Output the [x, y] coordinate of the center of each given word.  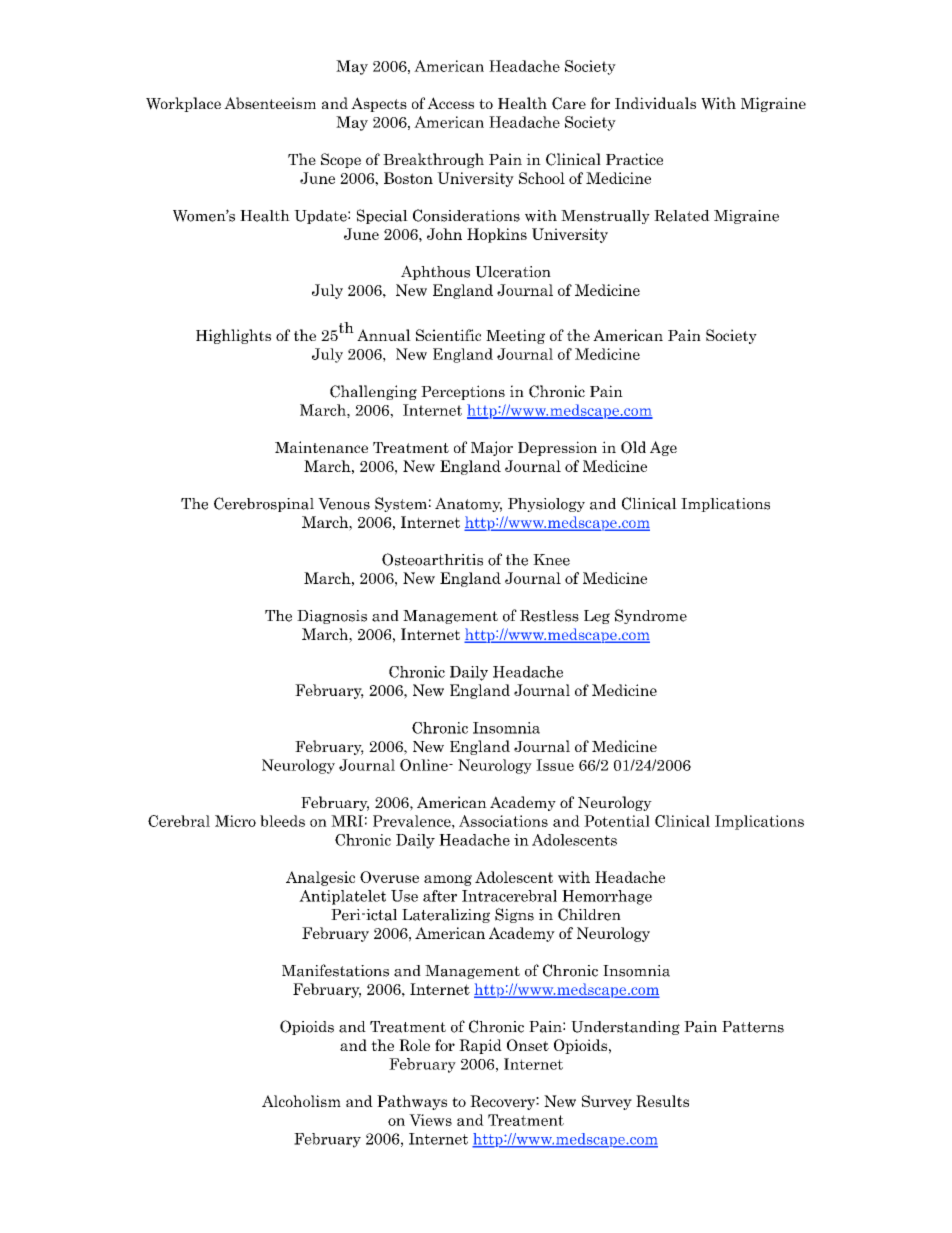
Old [633, 447]
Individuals [655, 103]
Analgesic [320, 878]
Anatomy [468, 504]
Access [450, 103]
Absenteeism [270, 103]
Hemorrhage [607, 897]
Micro [235, 821]
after [440, 896]
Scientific [448, 335]
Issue [555, 765]
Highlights [233, 336]
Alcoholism [301, 1101]
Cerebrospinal [264, 504]
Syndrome [651, 616]
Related [682, 216]
